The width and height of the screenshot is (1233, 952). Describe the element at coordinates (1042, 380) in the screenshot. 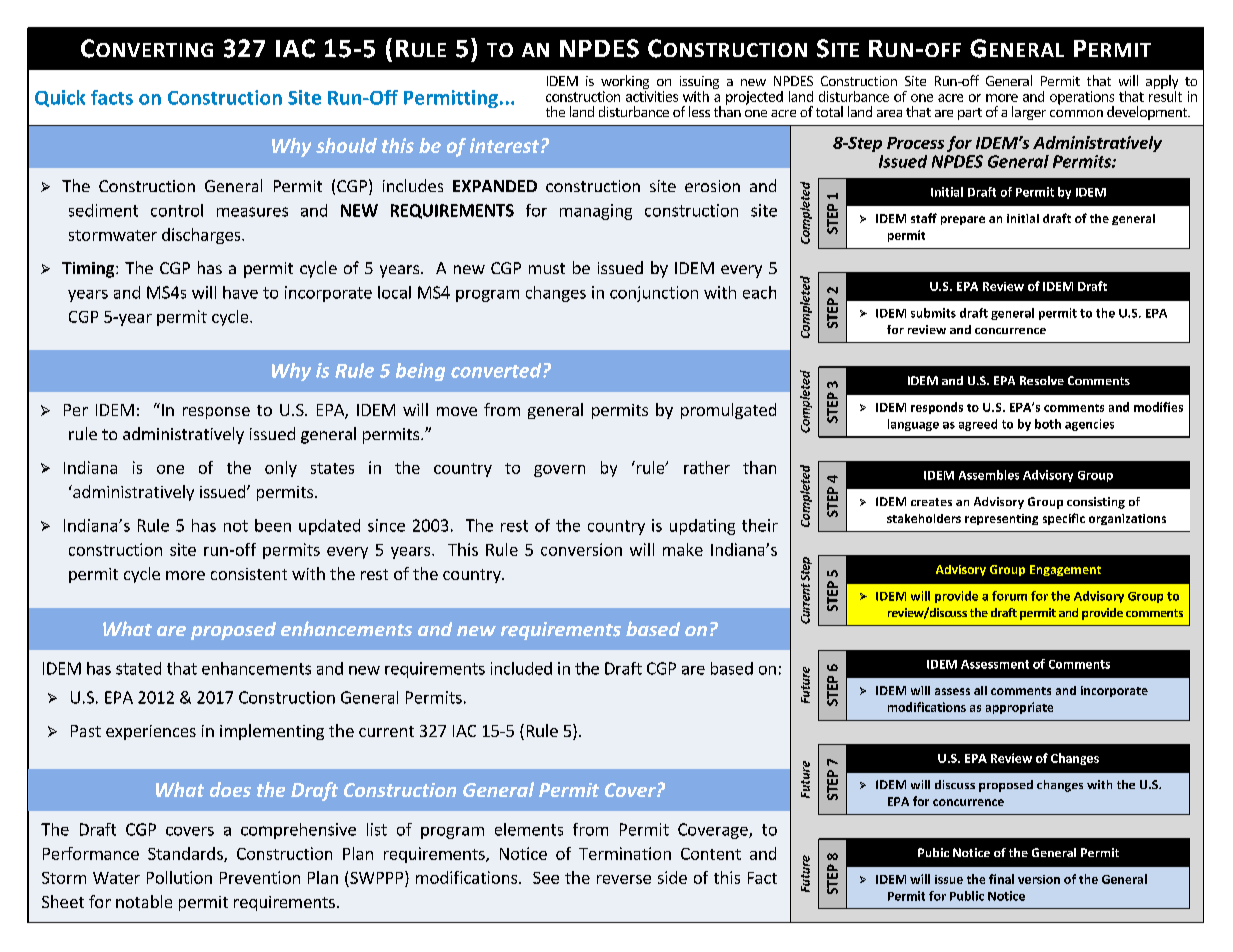

I see `Resolve` at that location.
